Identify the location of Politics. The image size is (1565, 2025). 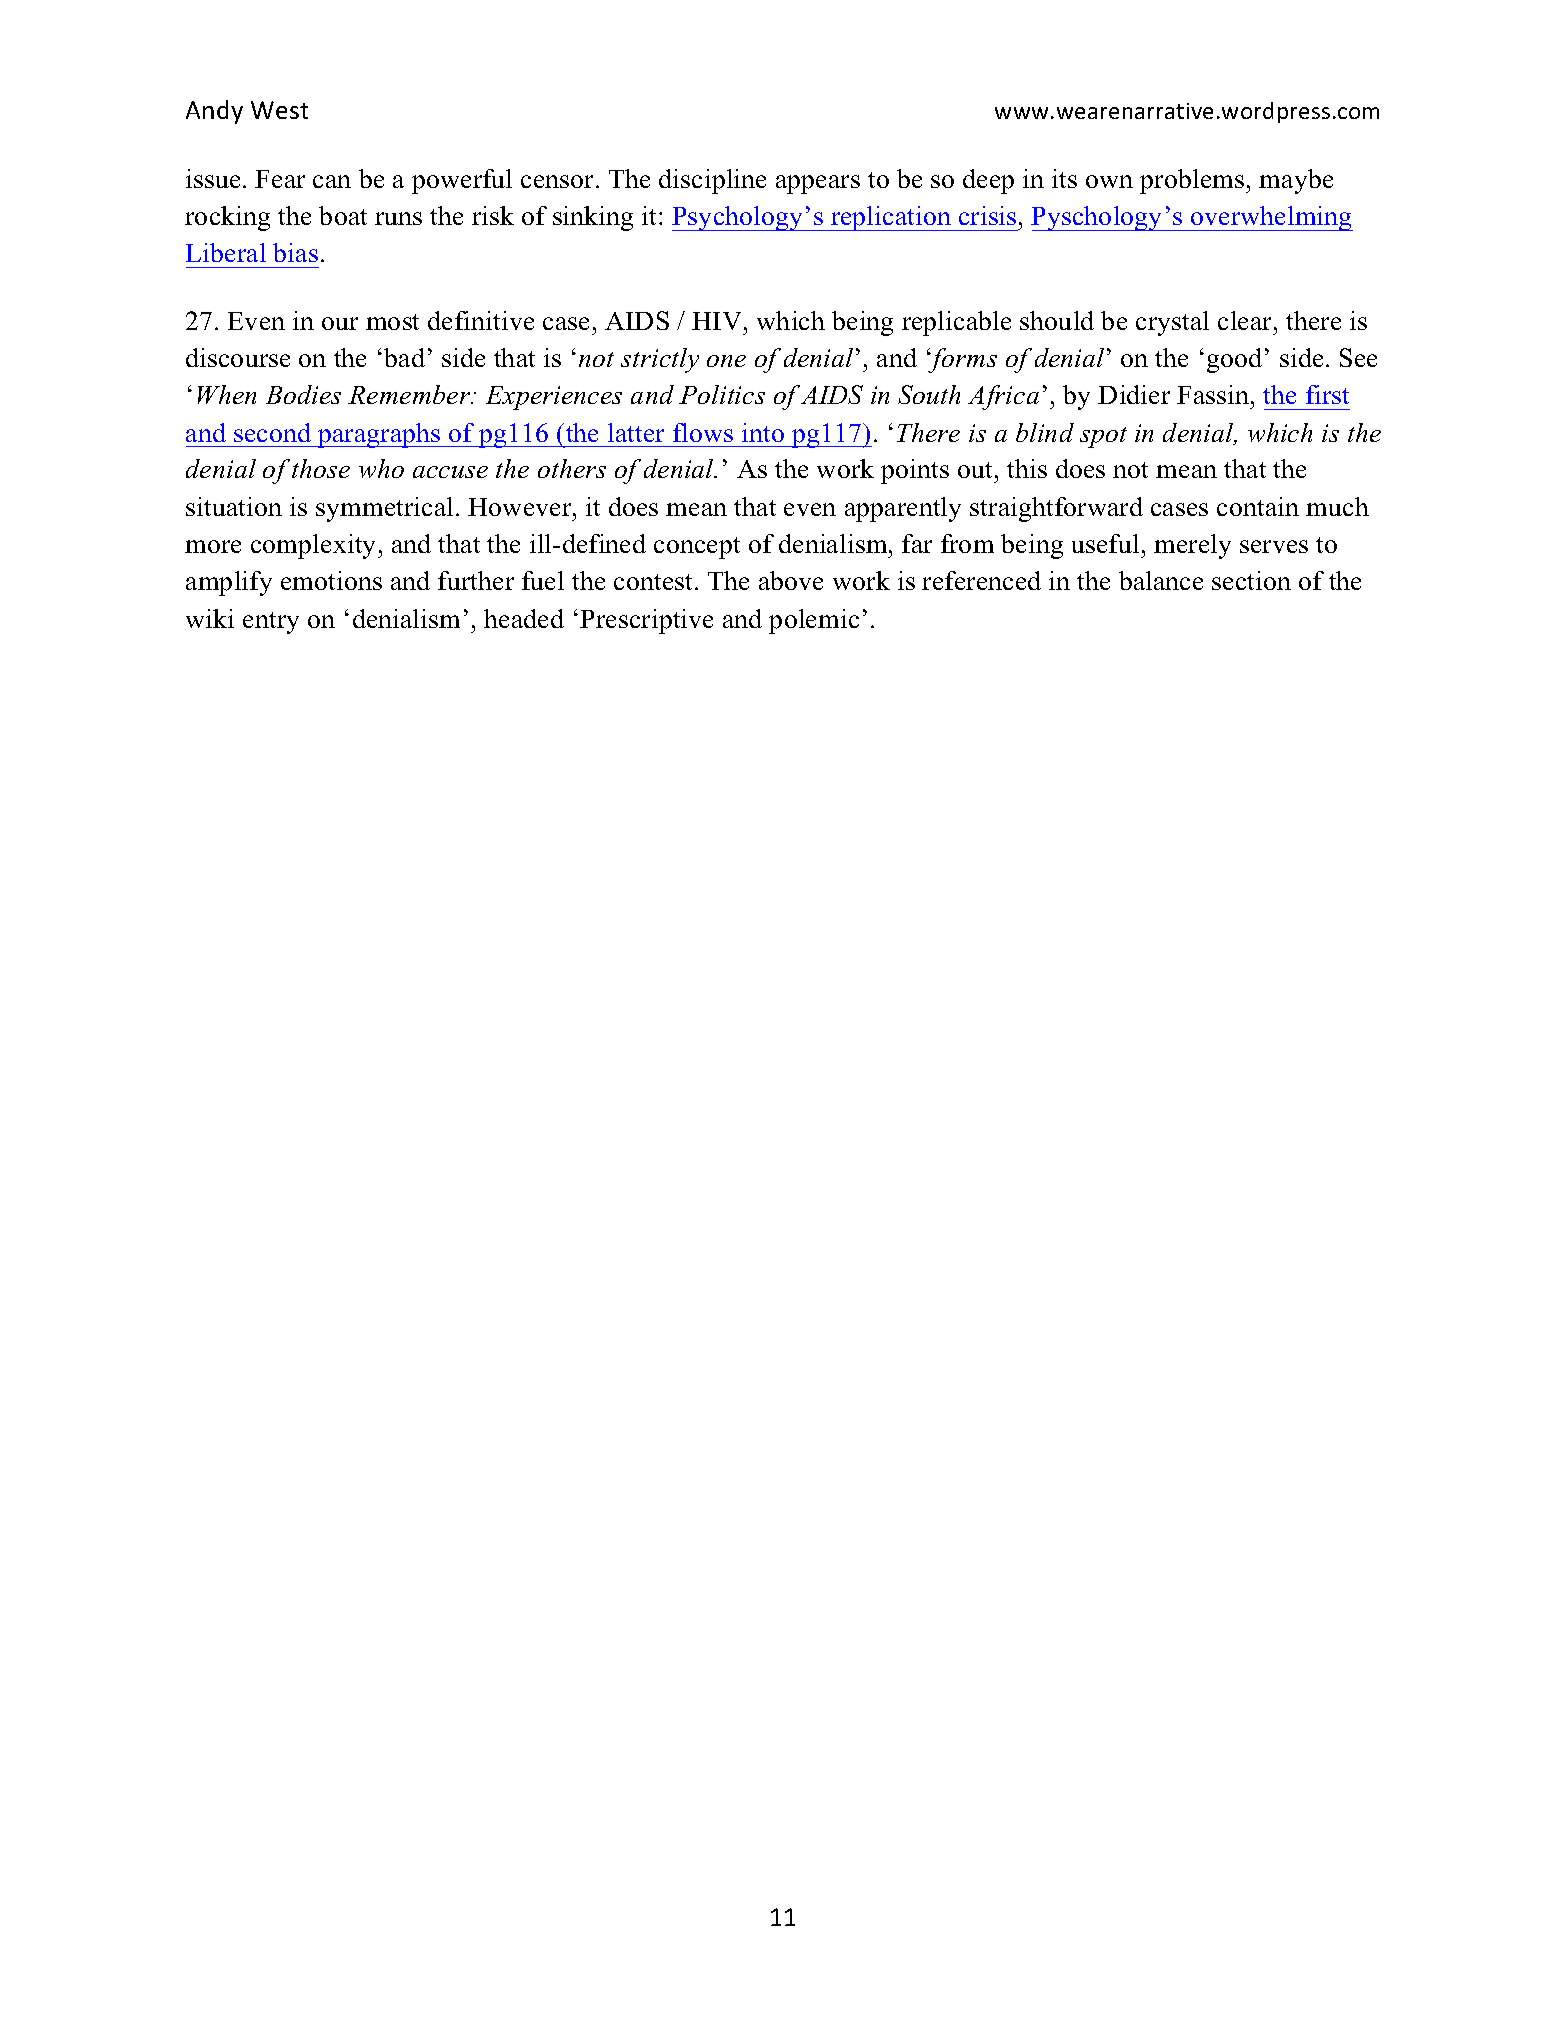
(722, 394).
